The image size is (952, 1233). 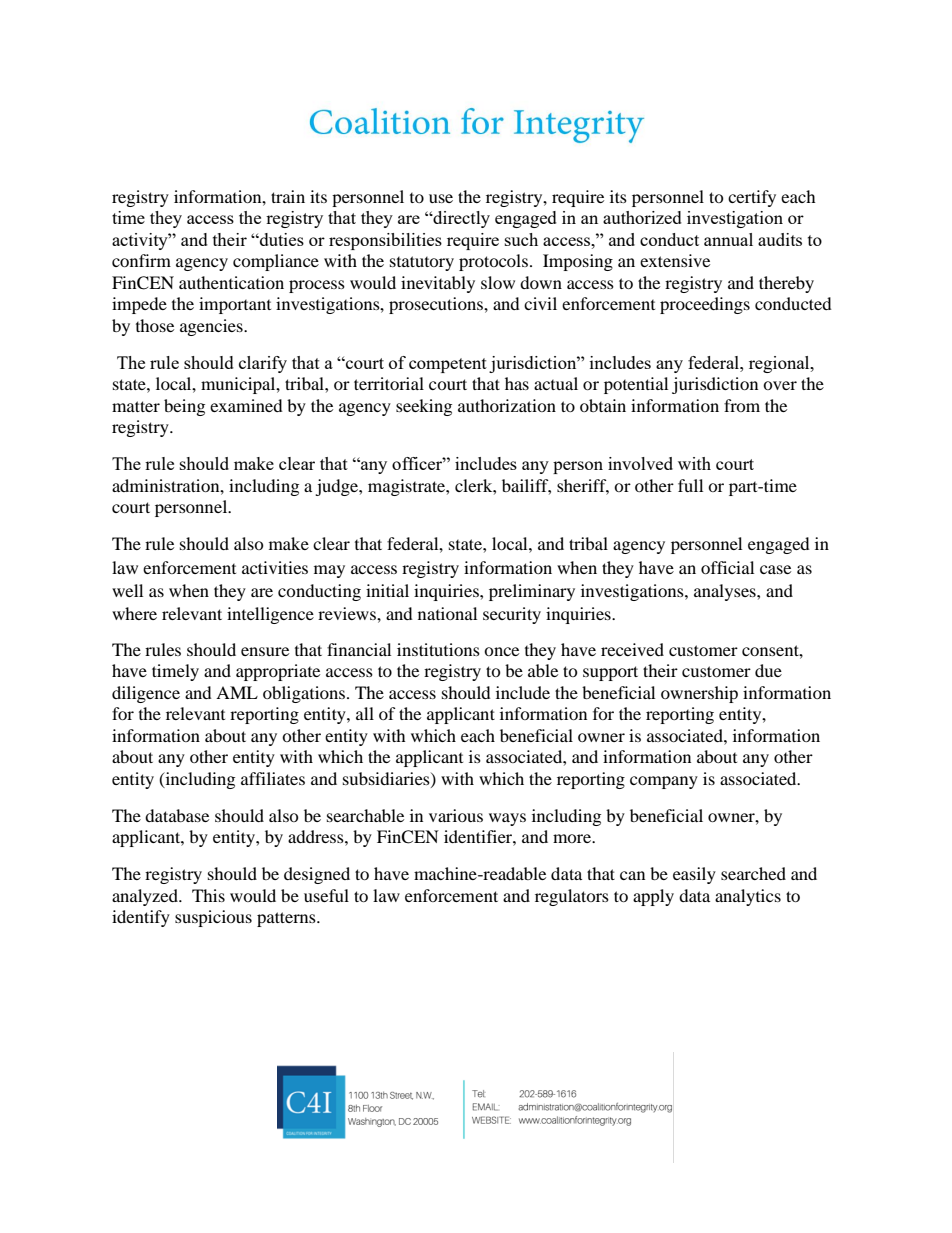 What do you see at coordinates (664, 782) in the page?
I see `company` at bounding box center [664, 782].
